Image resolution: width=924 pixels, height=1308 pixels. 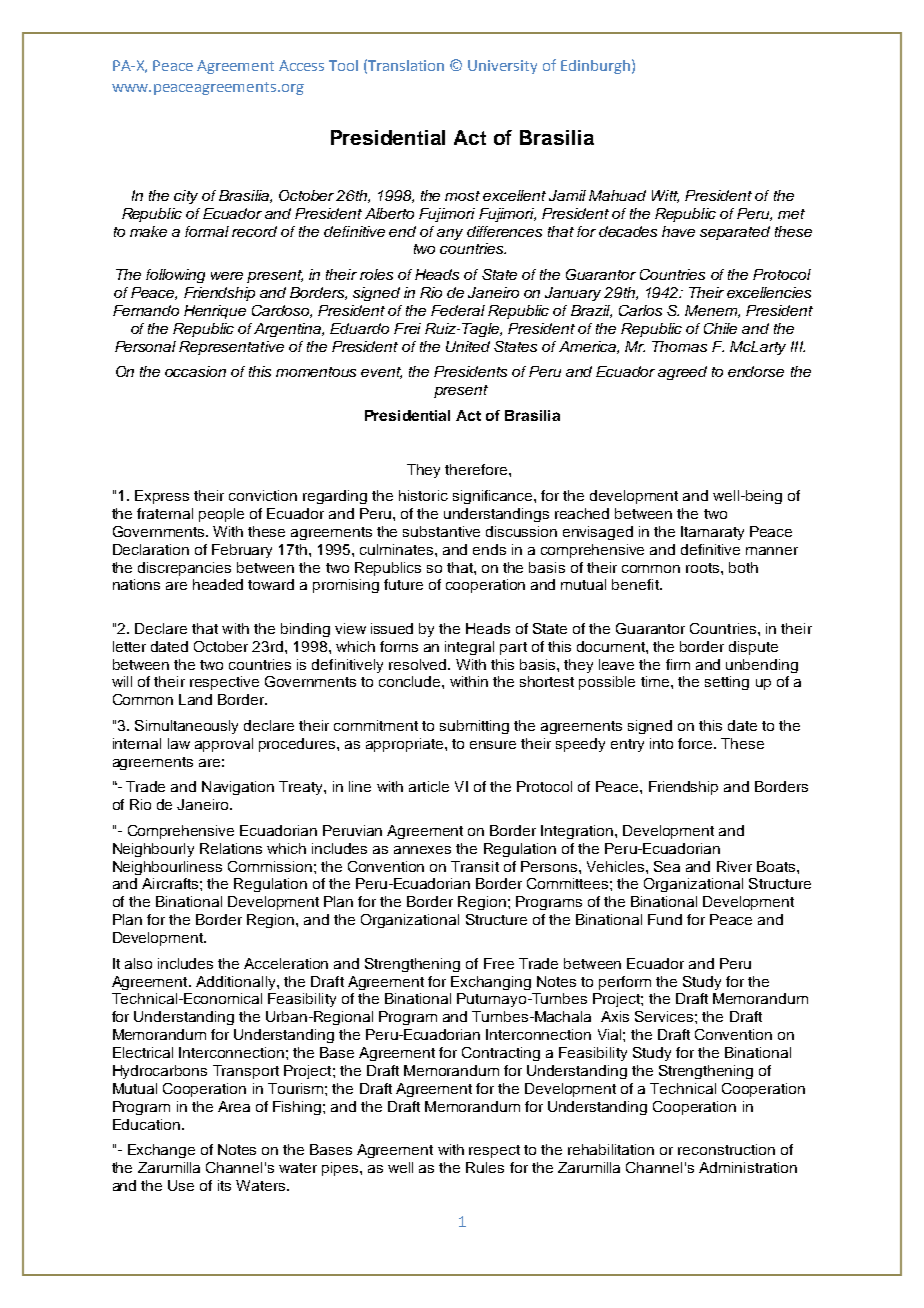 What do you see at coordinates (301, 65) in the screenshot?
I see `Access` at bounding box center [301, 65].
